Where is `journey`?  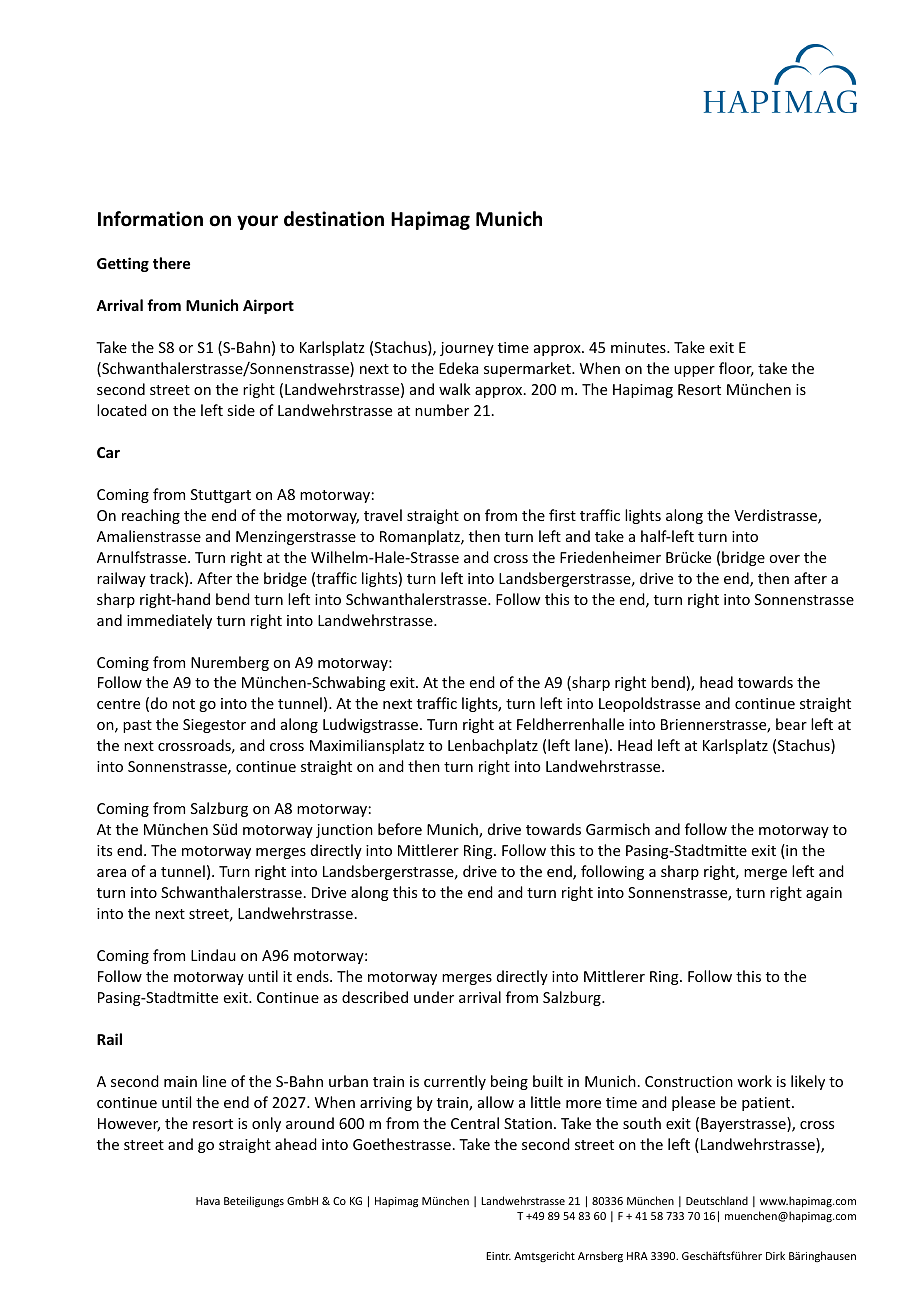
journey is located at coordinates (467, 349).
